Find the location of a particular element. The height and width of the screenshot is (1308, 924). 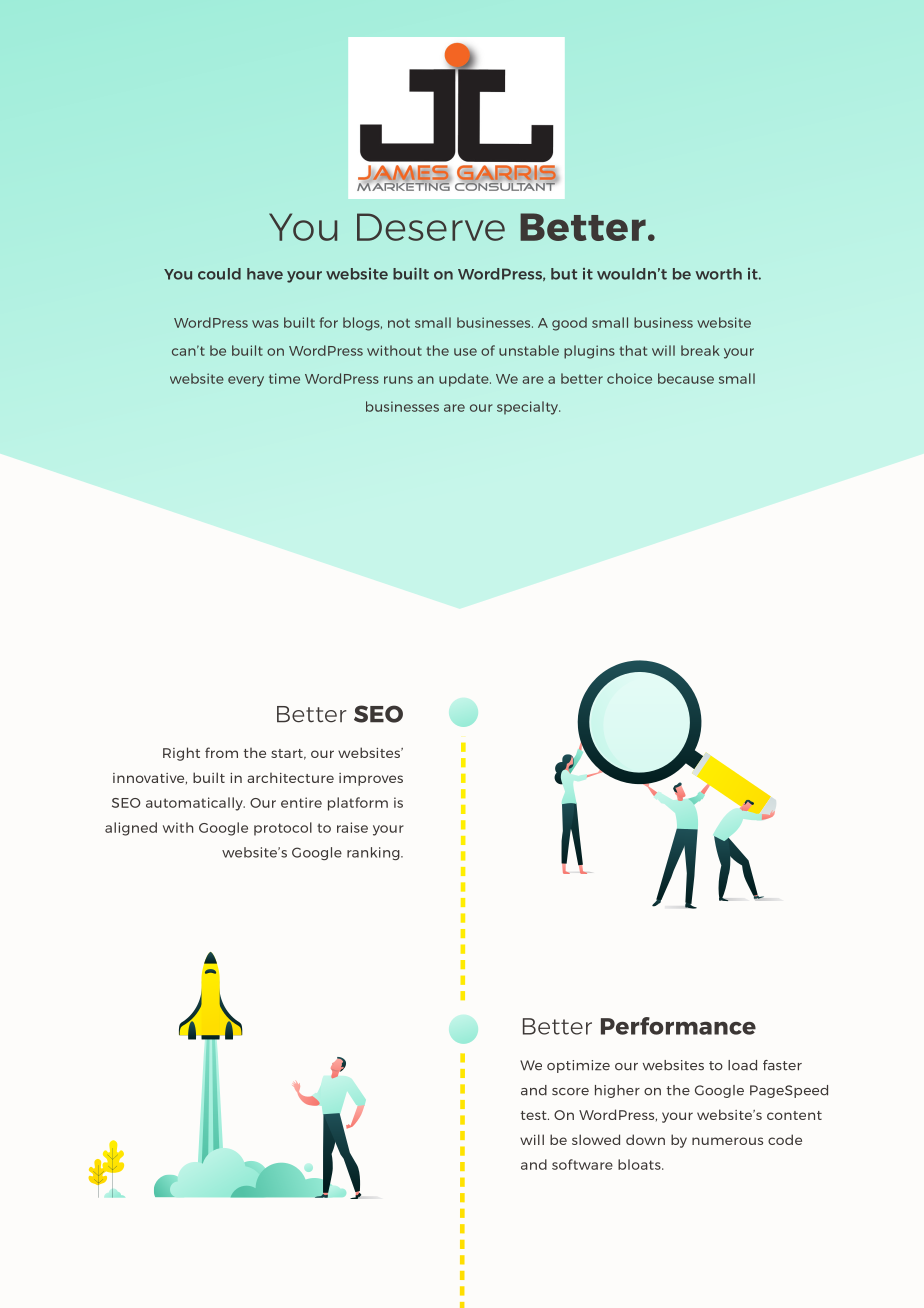

specialty is located at coordinates (528, 408).
